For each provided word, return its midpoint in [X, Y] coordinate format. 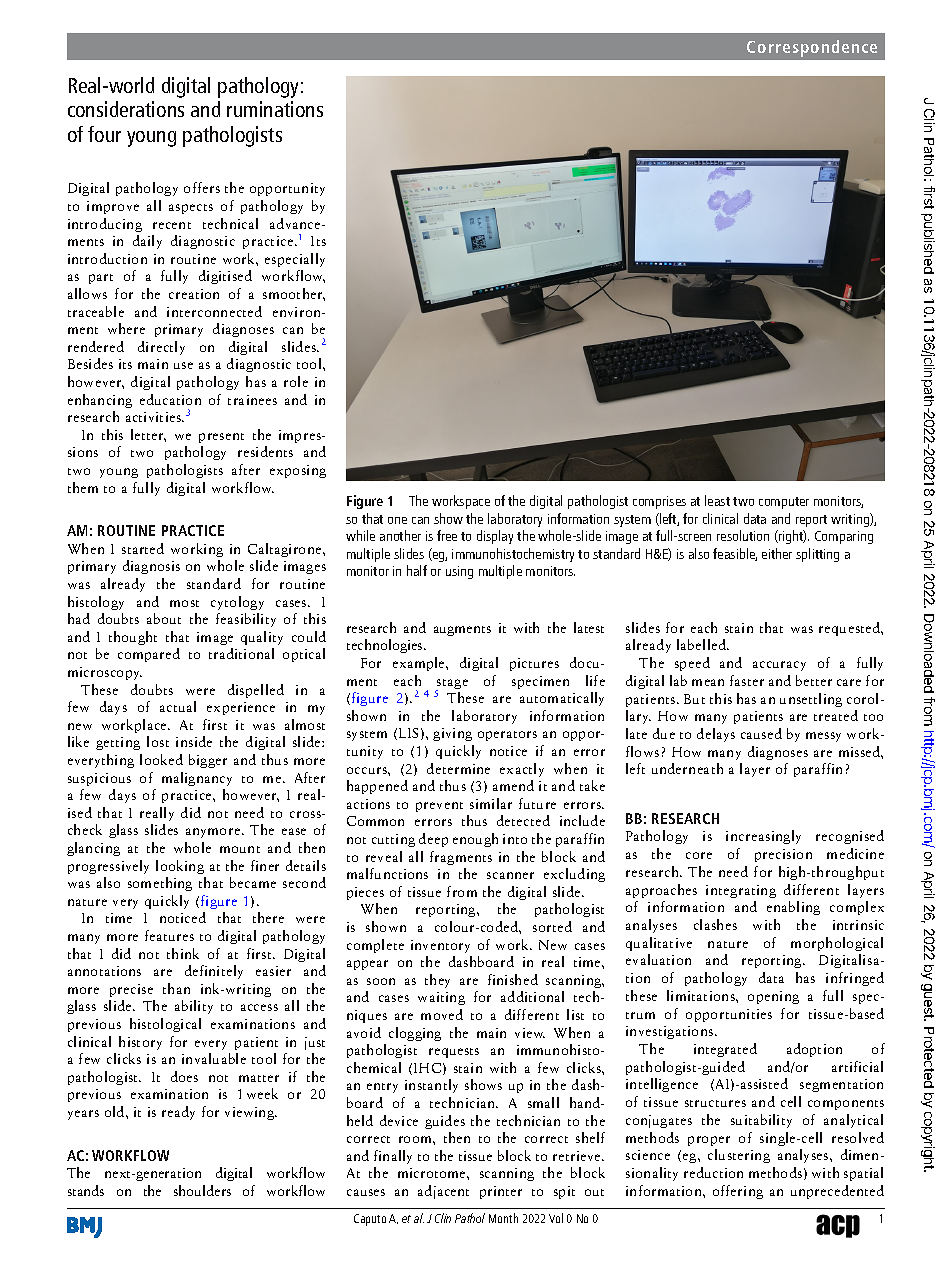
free [447, 535]
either [777, 553]
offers [202, 187]
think [183, 953]
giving [452, 734]
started [143, 548]
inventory [440, 946]
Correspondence [812, 48]
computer [784, 503]
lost [158, 741]
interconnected [214, 311]
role [296, 381]
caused [761, 733]
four [104, 134]
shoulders [202, 1190]
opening [773, 997]
